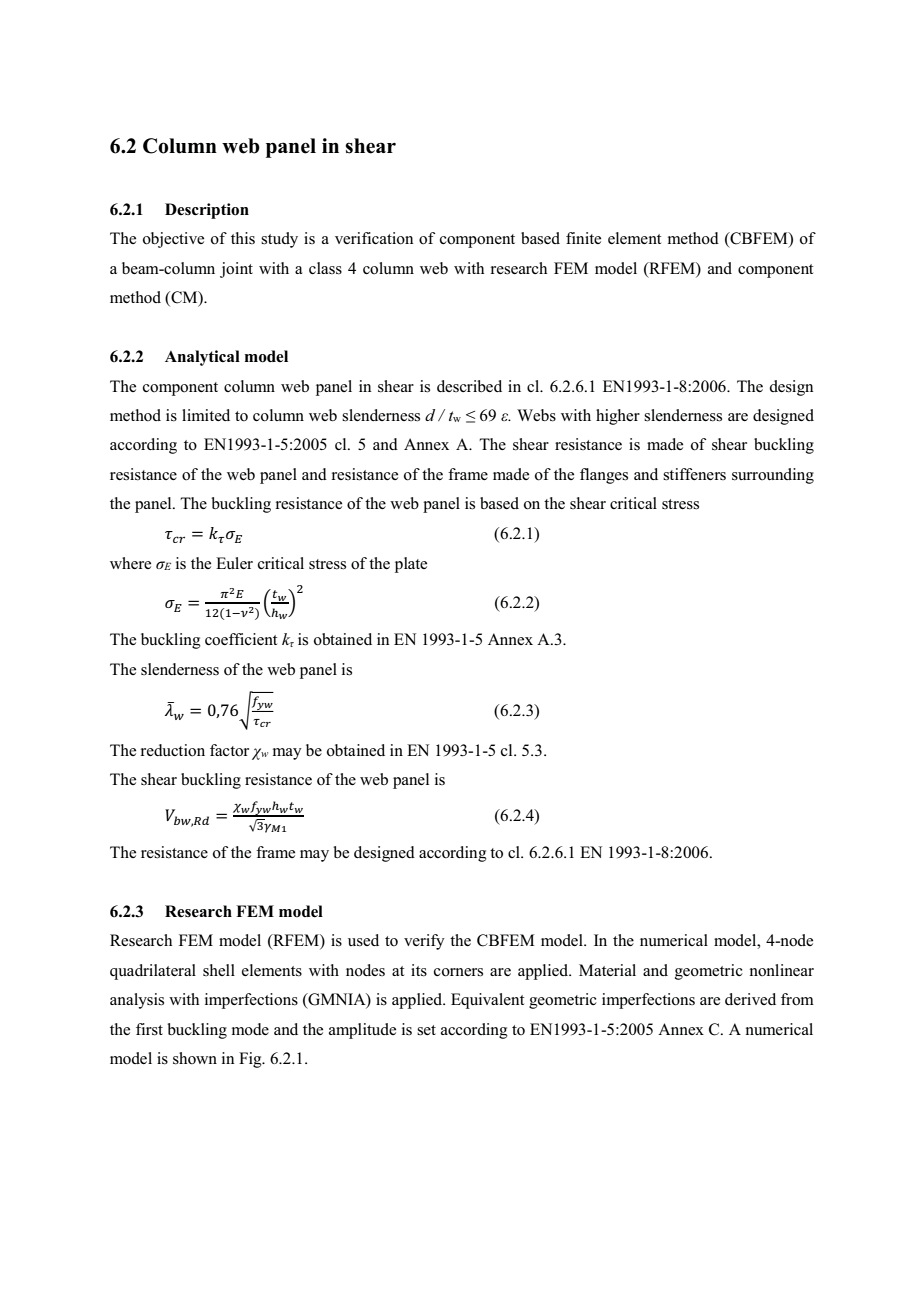 This page has width=924, height=1308. What do you see at coordinates (750, 999) in the page?
I see `derived` at bounding box center [750, 999].
